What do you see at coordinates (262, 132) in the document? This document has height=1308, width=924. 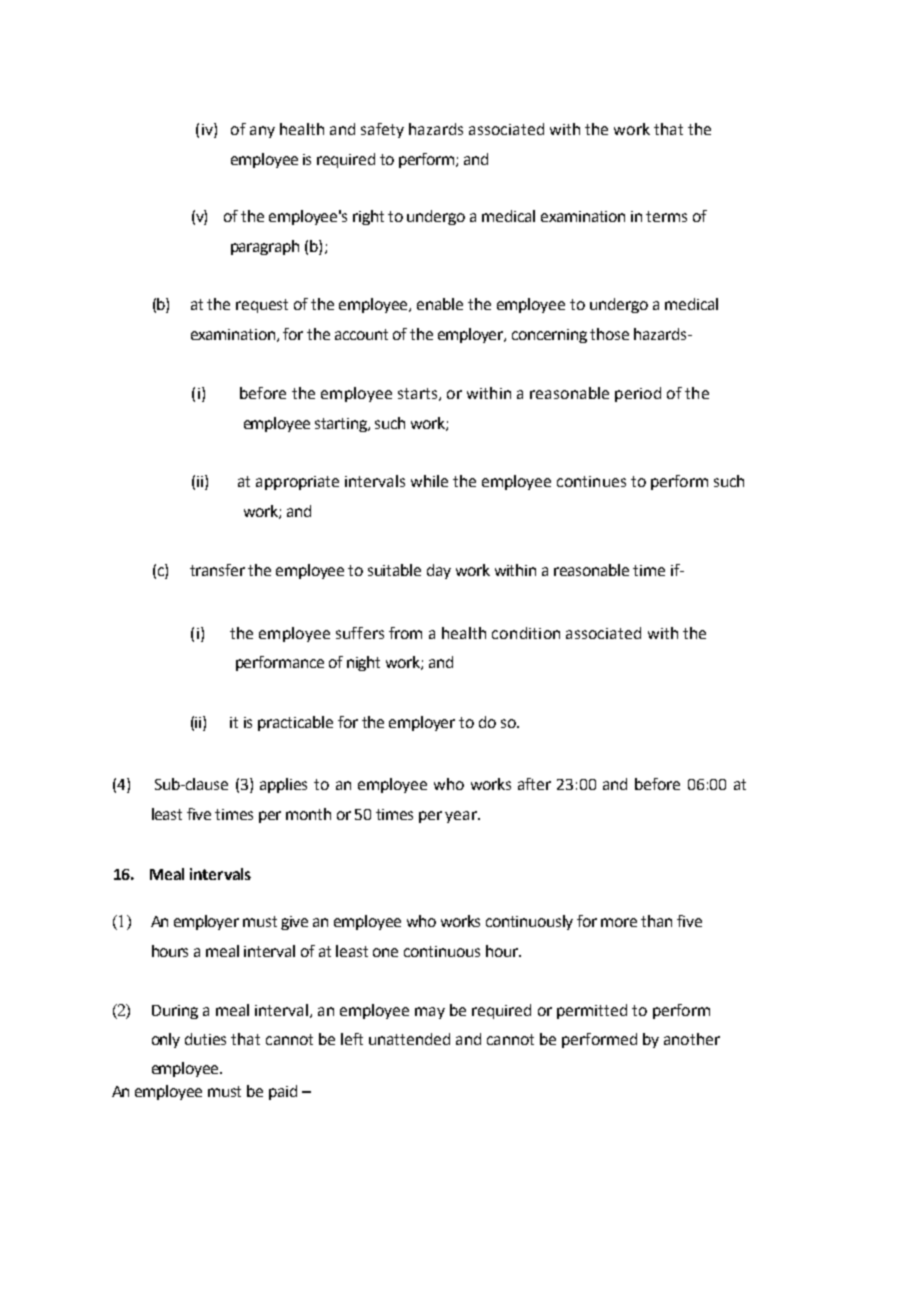 I see `any` at bounding box center [262, 132].
